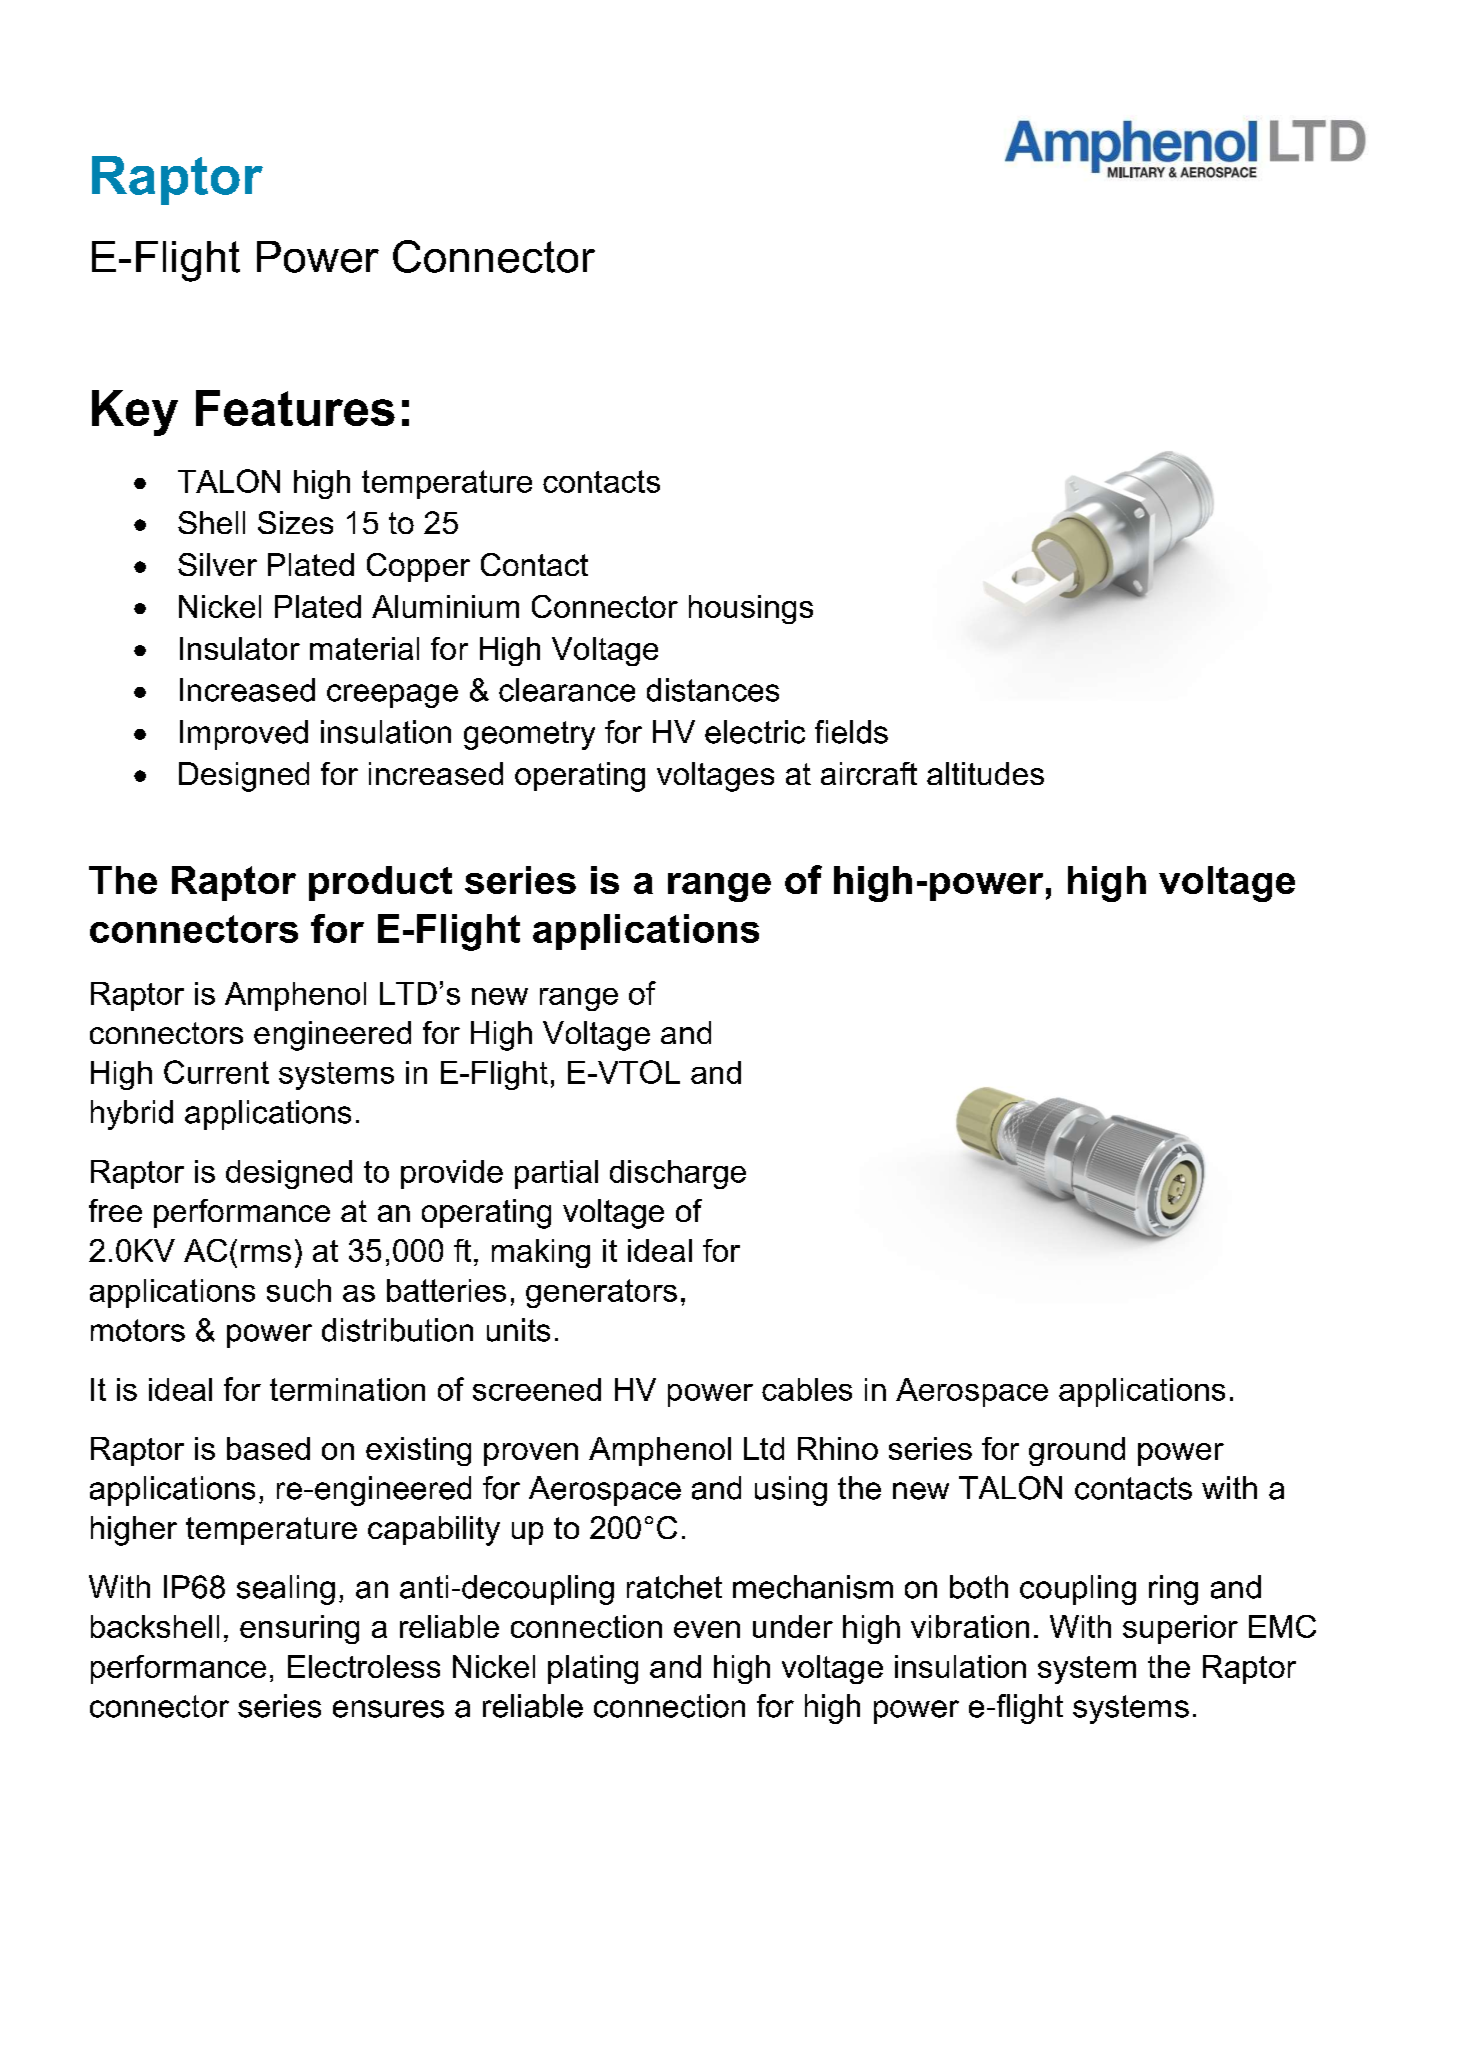  Describe the element at coordinates (678, 1174) in the document. I see `discharge` at that location.
